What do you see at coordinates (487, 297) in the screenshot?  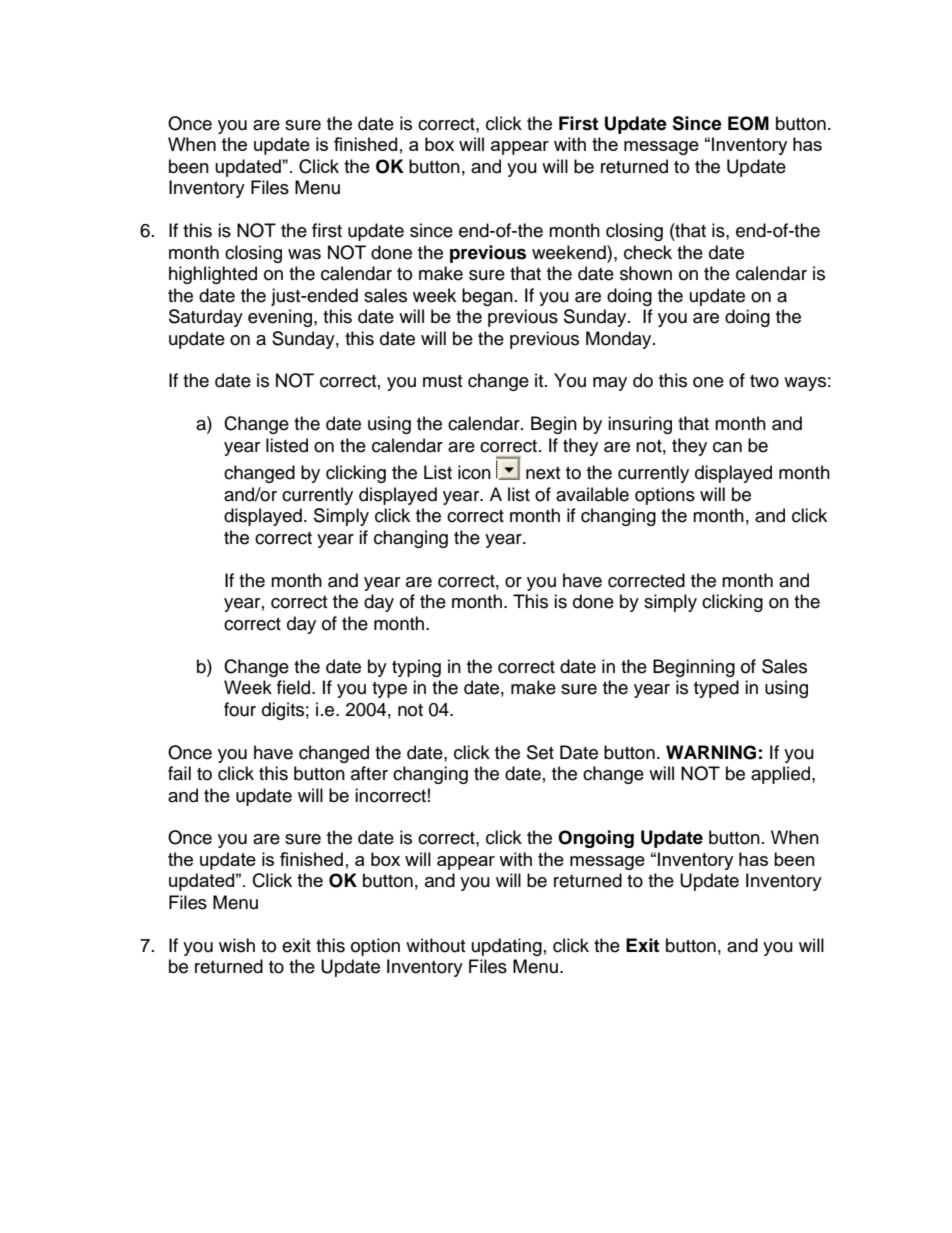 I see `began` at bounding box center [487, 297].
